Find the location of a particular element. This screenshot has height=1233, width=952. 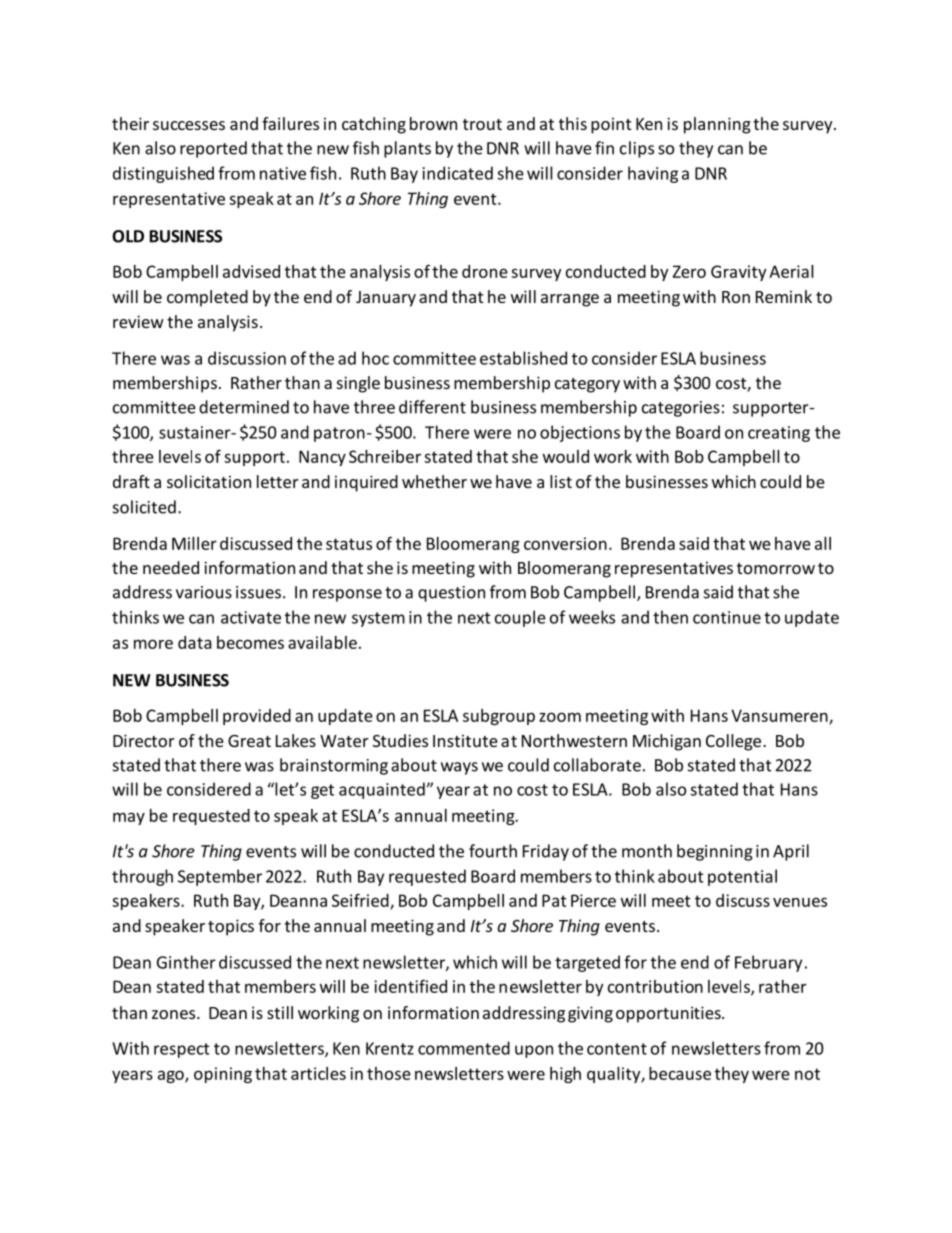

question is located at coordinates (451, 594).
